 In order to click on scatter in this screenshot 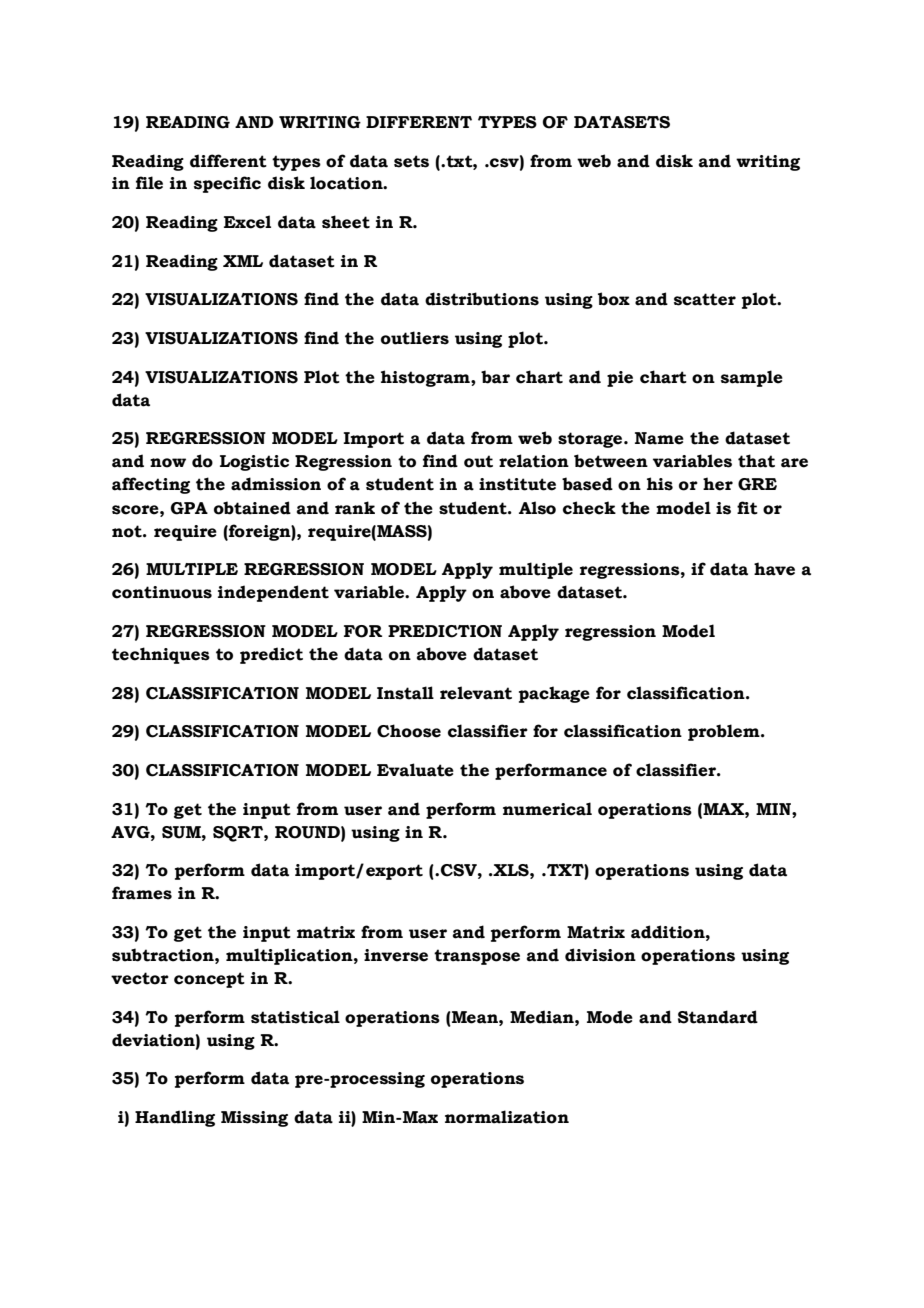, I will do `click(705, 299)`.
